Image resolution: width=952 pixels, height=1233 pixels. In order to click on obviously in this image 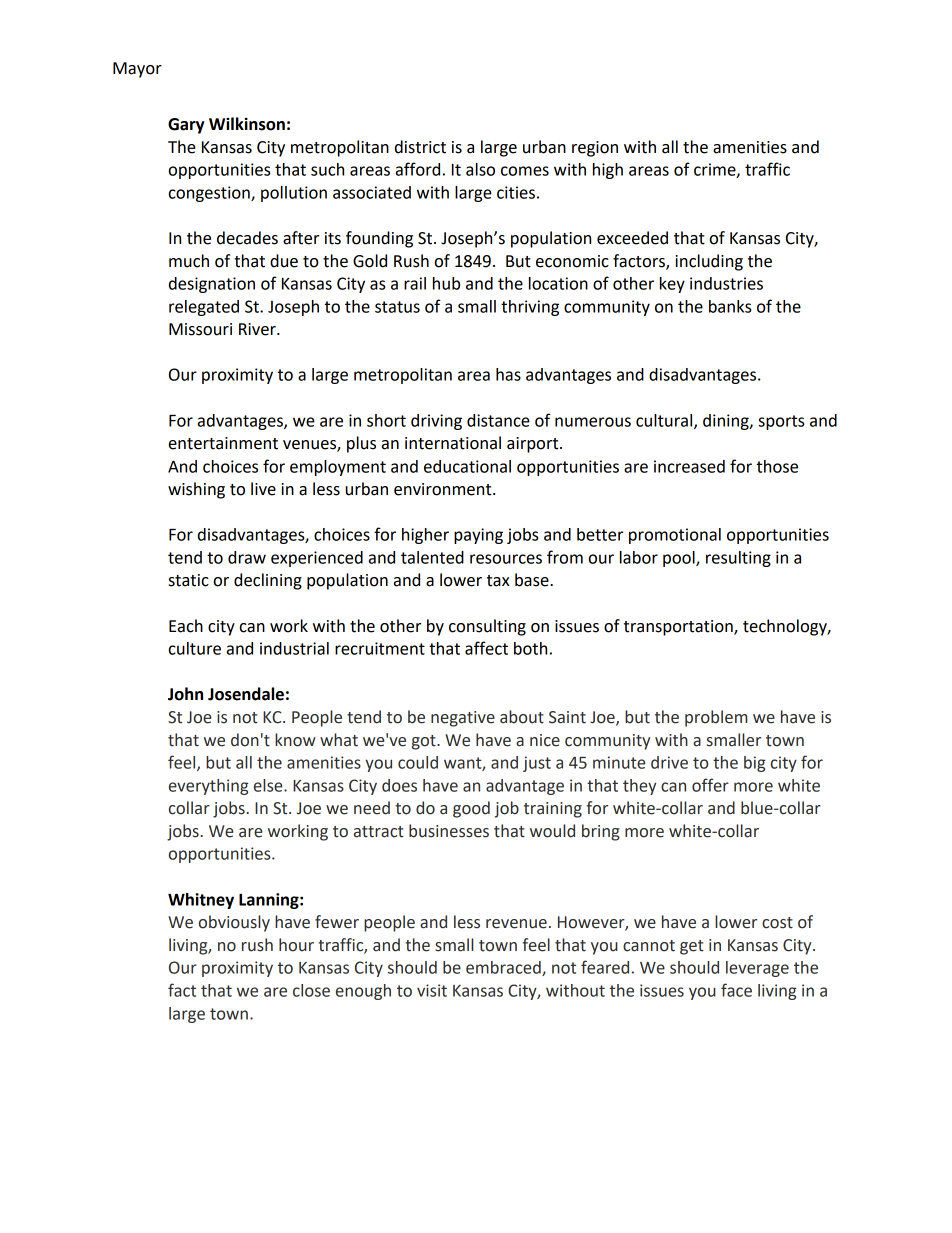, I will do `click(234, 923)`.
